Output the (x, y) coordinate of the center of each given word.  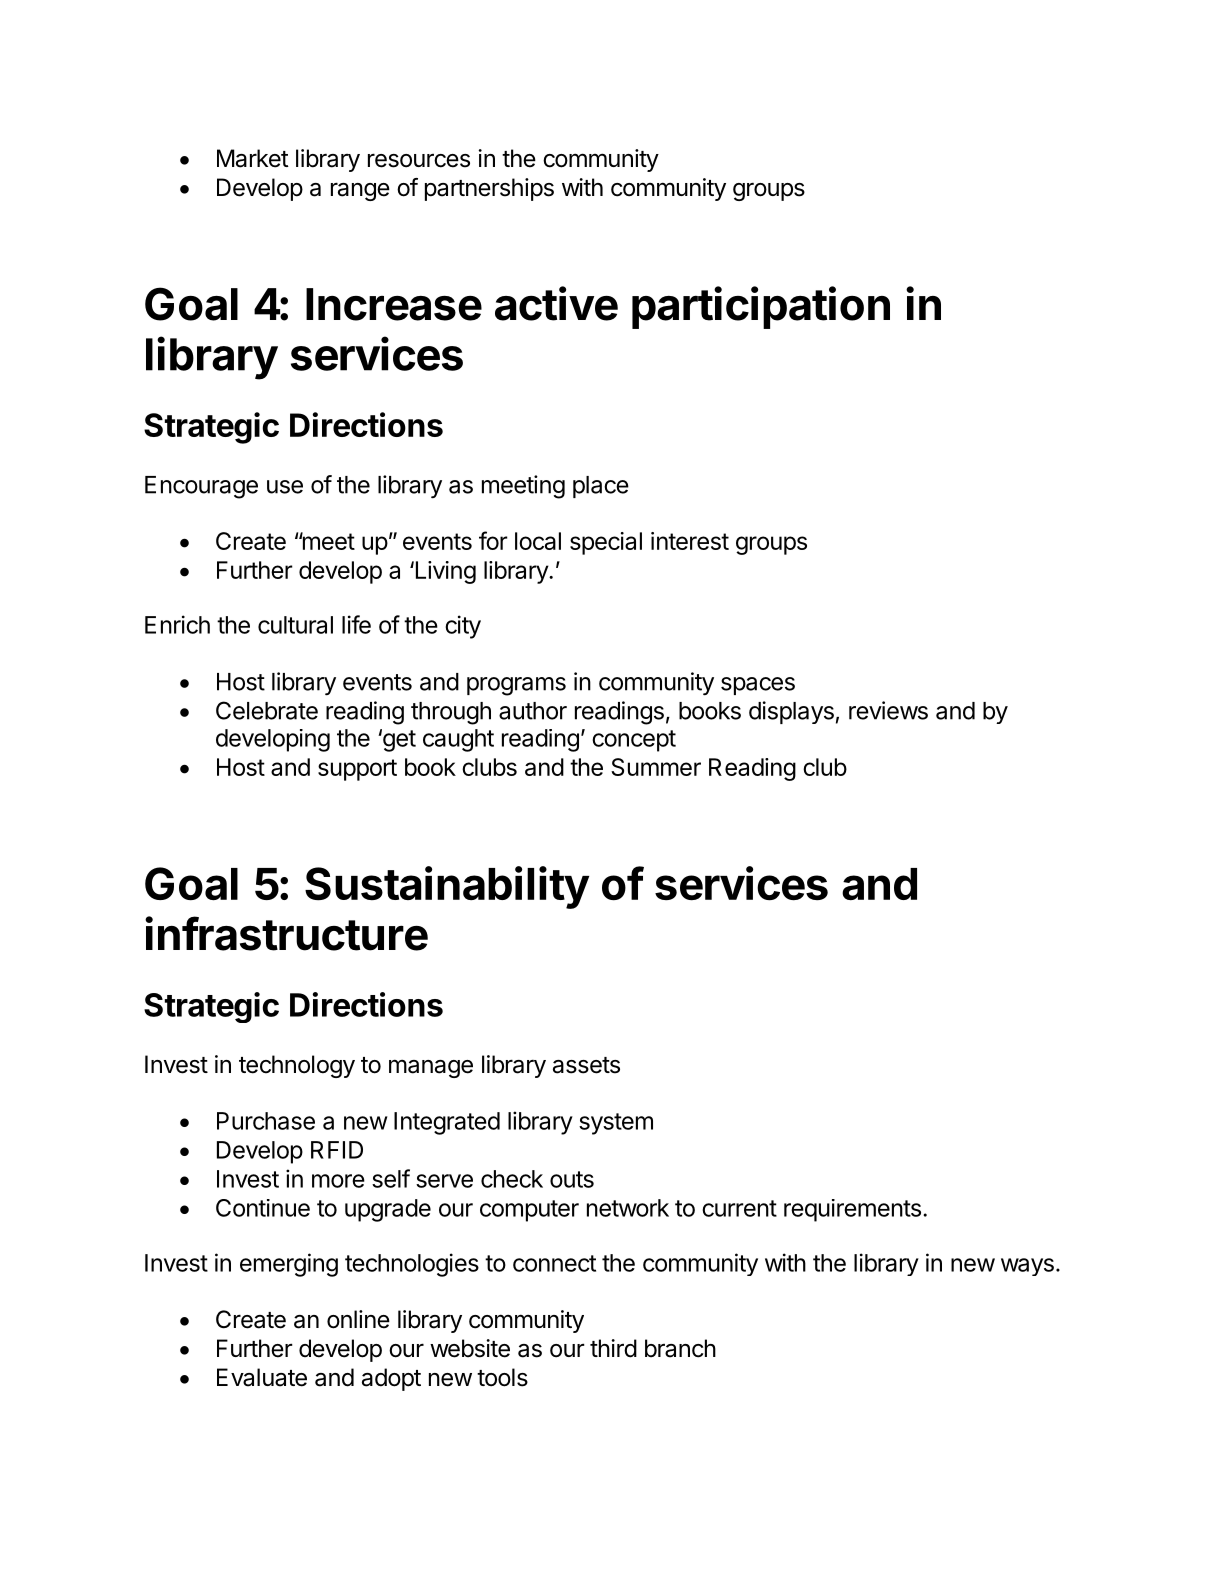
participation (761, 307)
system (616, 1124)
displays (791, 712)
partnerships (489, 189)
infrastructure (286, 933)
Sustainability (447, 887)
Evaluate (262, 1377)
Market (253, 158)
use (285, 487)
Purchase (266, 1121)
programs (516, 686)
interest (690, 541)
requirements (852, 1210)
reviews (888, 710)
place (601, 487)
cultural (295, 625)
